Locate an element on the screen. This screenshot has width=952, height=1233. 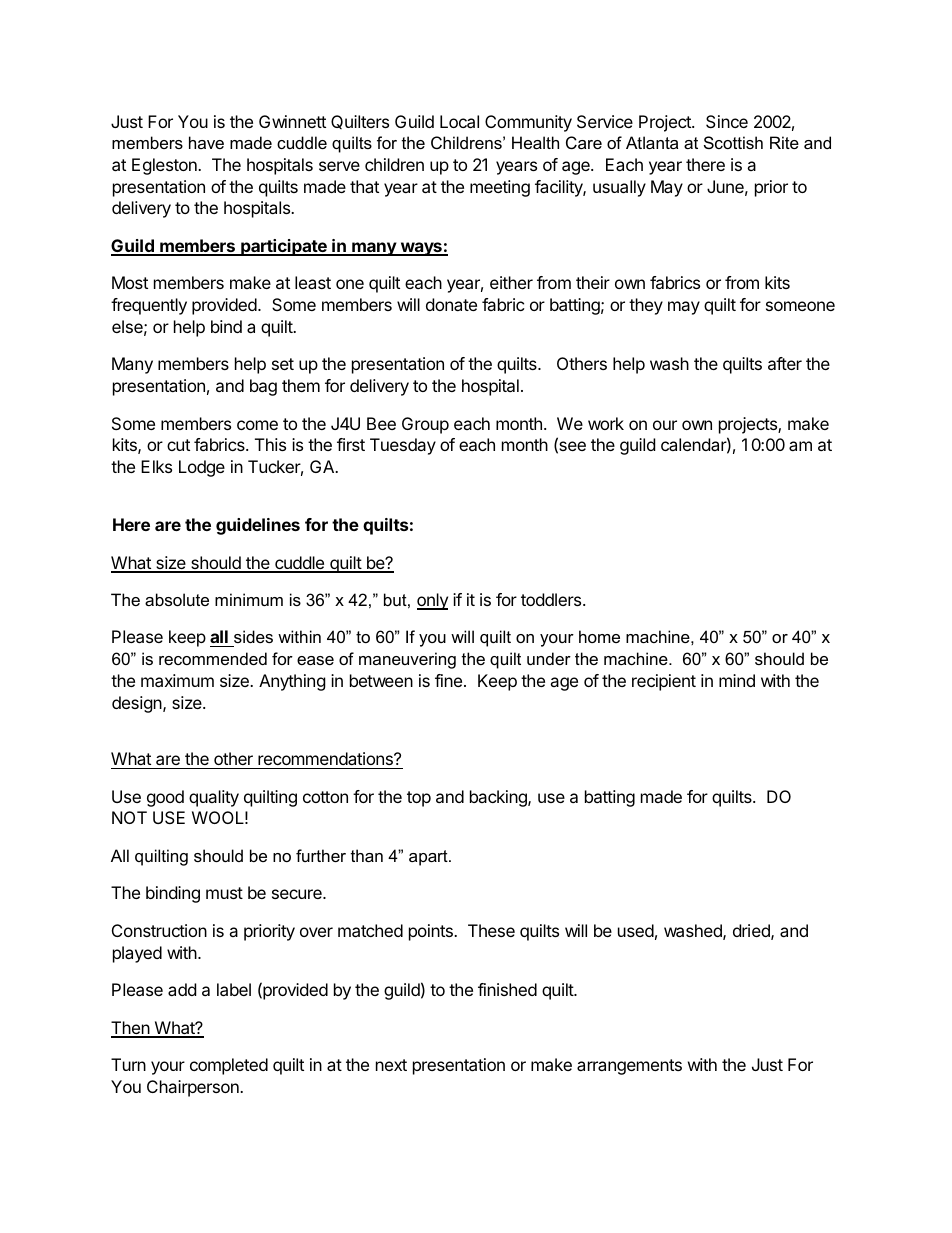
completed is located at coordinates (229, 1066).
